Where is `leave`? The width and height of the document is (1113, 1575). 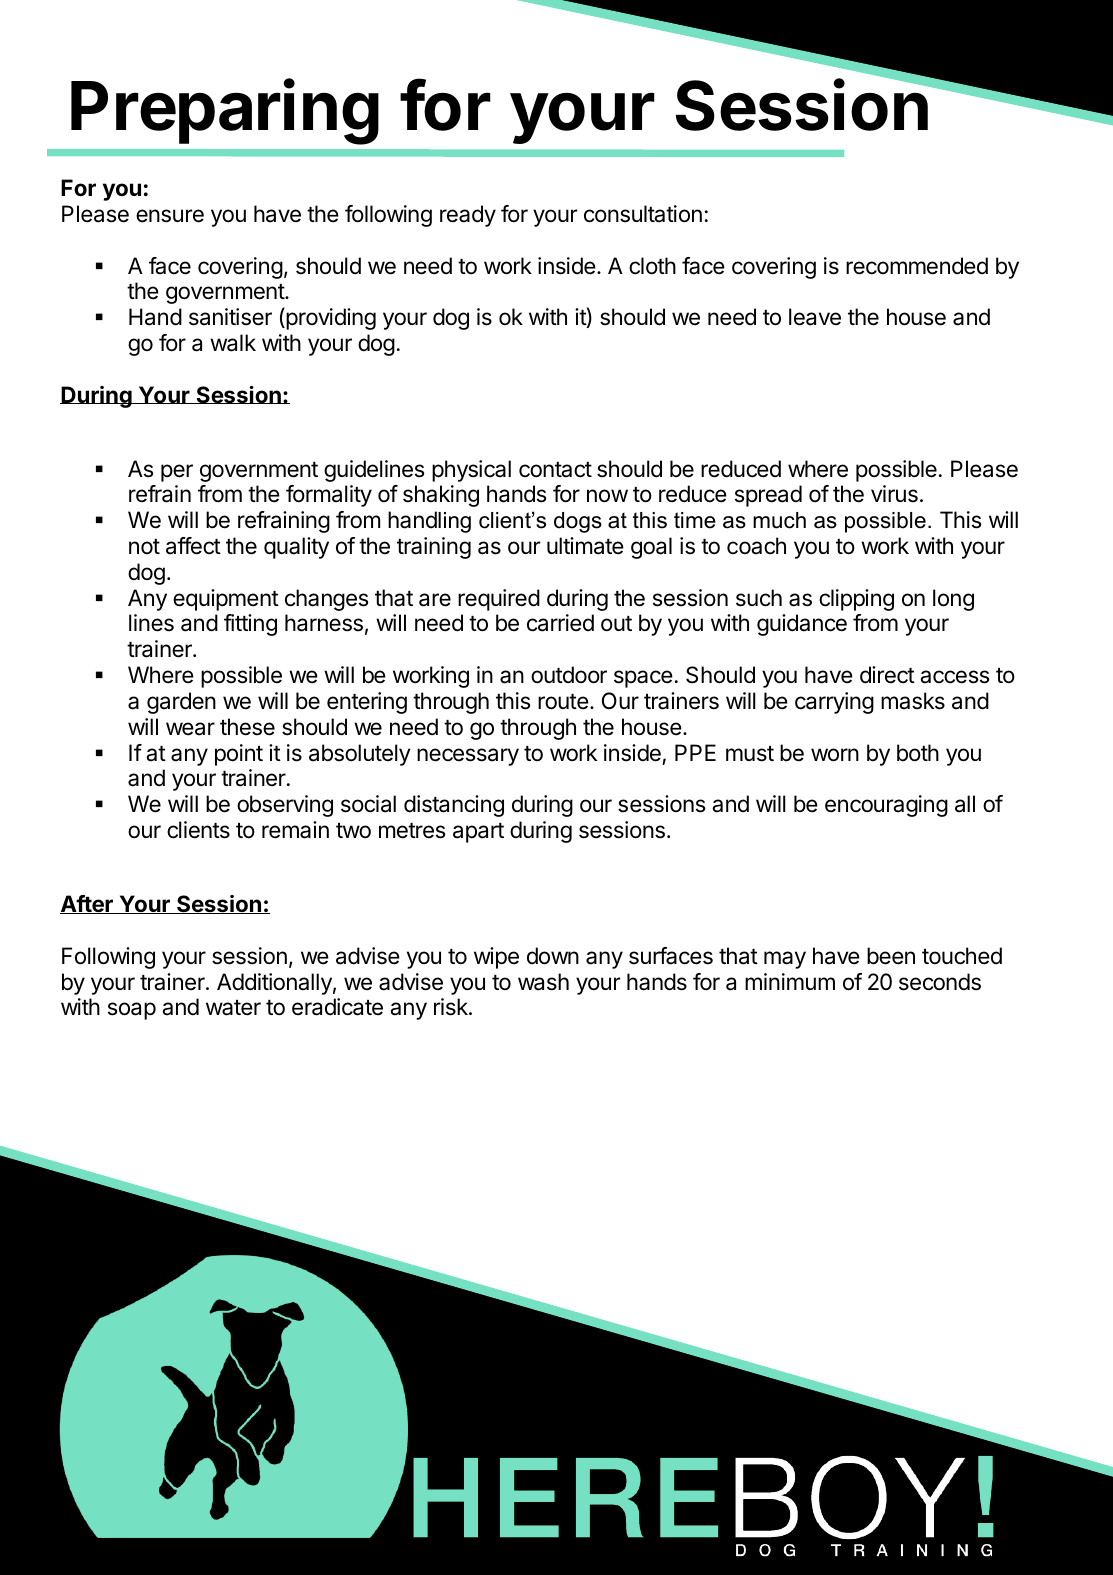 leave is located at coordinates (815, 317).
